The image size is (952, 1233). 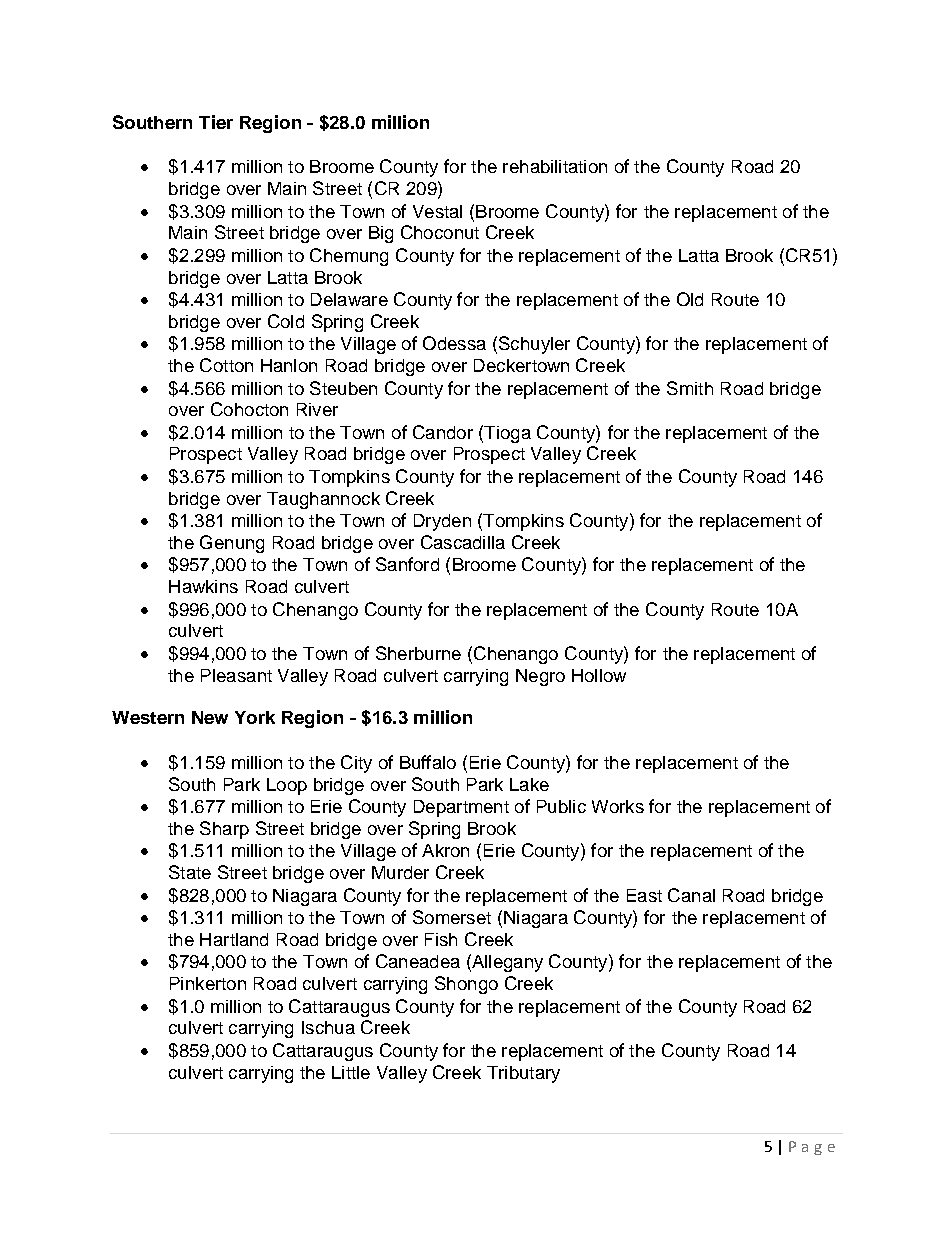 What do you see at coordinates (226, 365) in the image?
I see `Cotton` at bounding box center [226, 365].
